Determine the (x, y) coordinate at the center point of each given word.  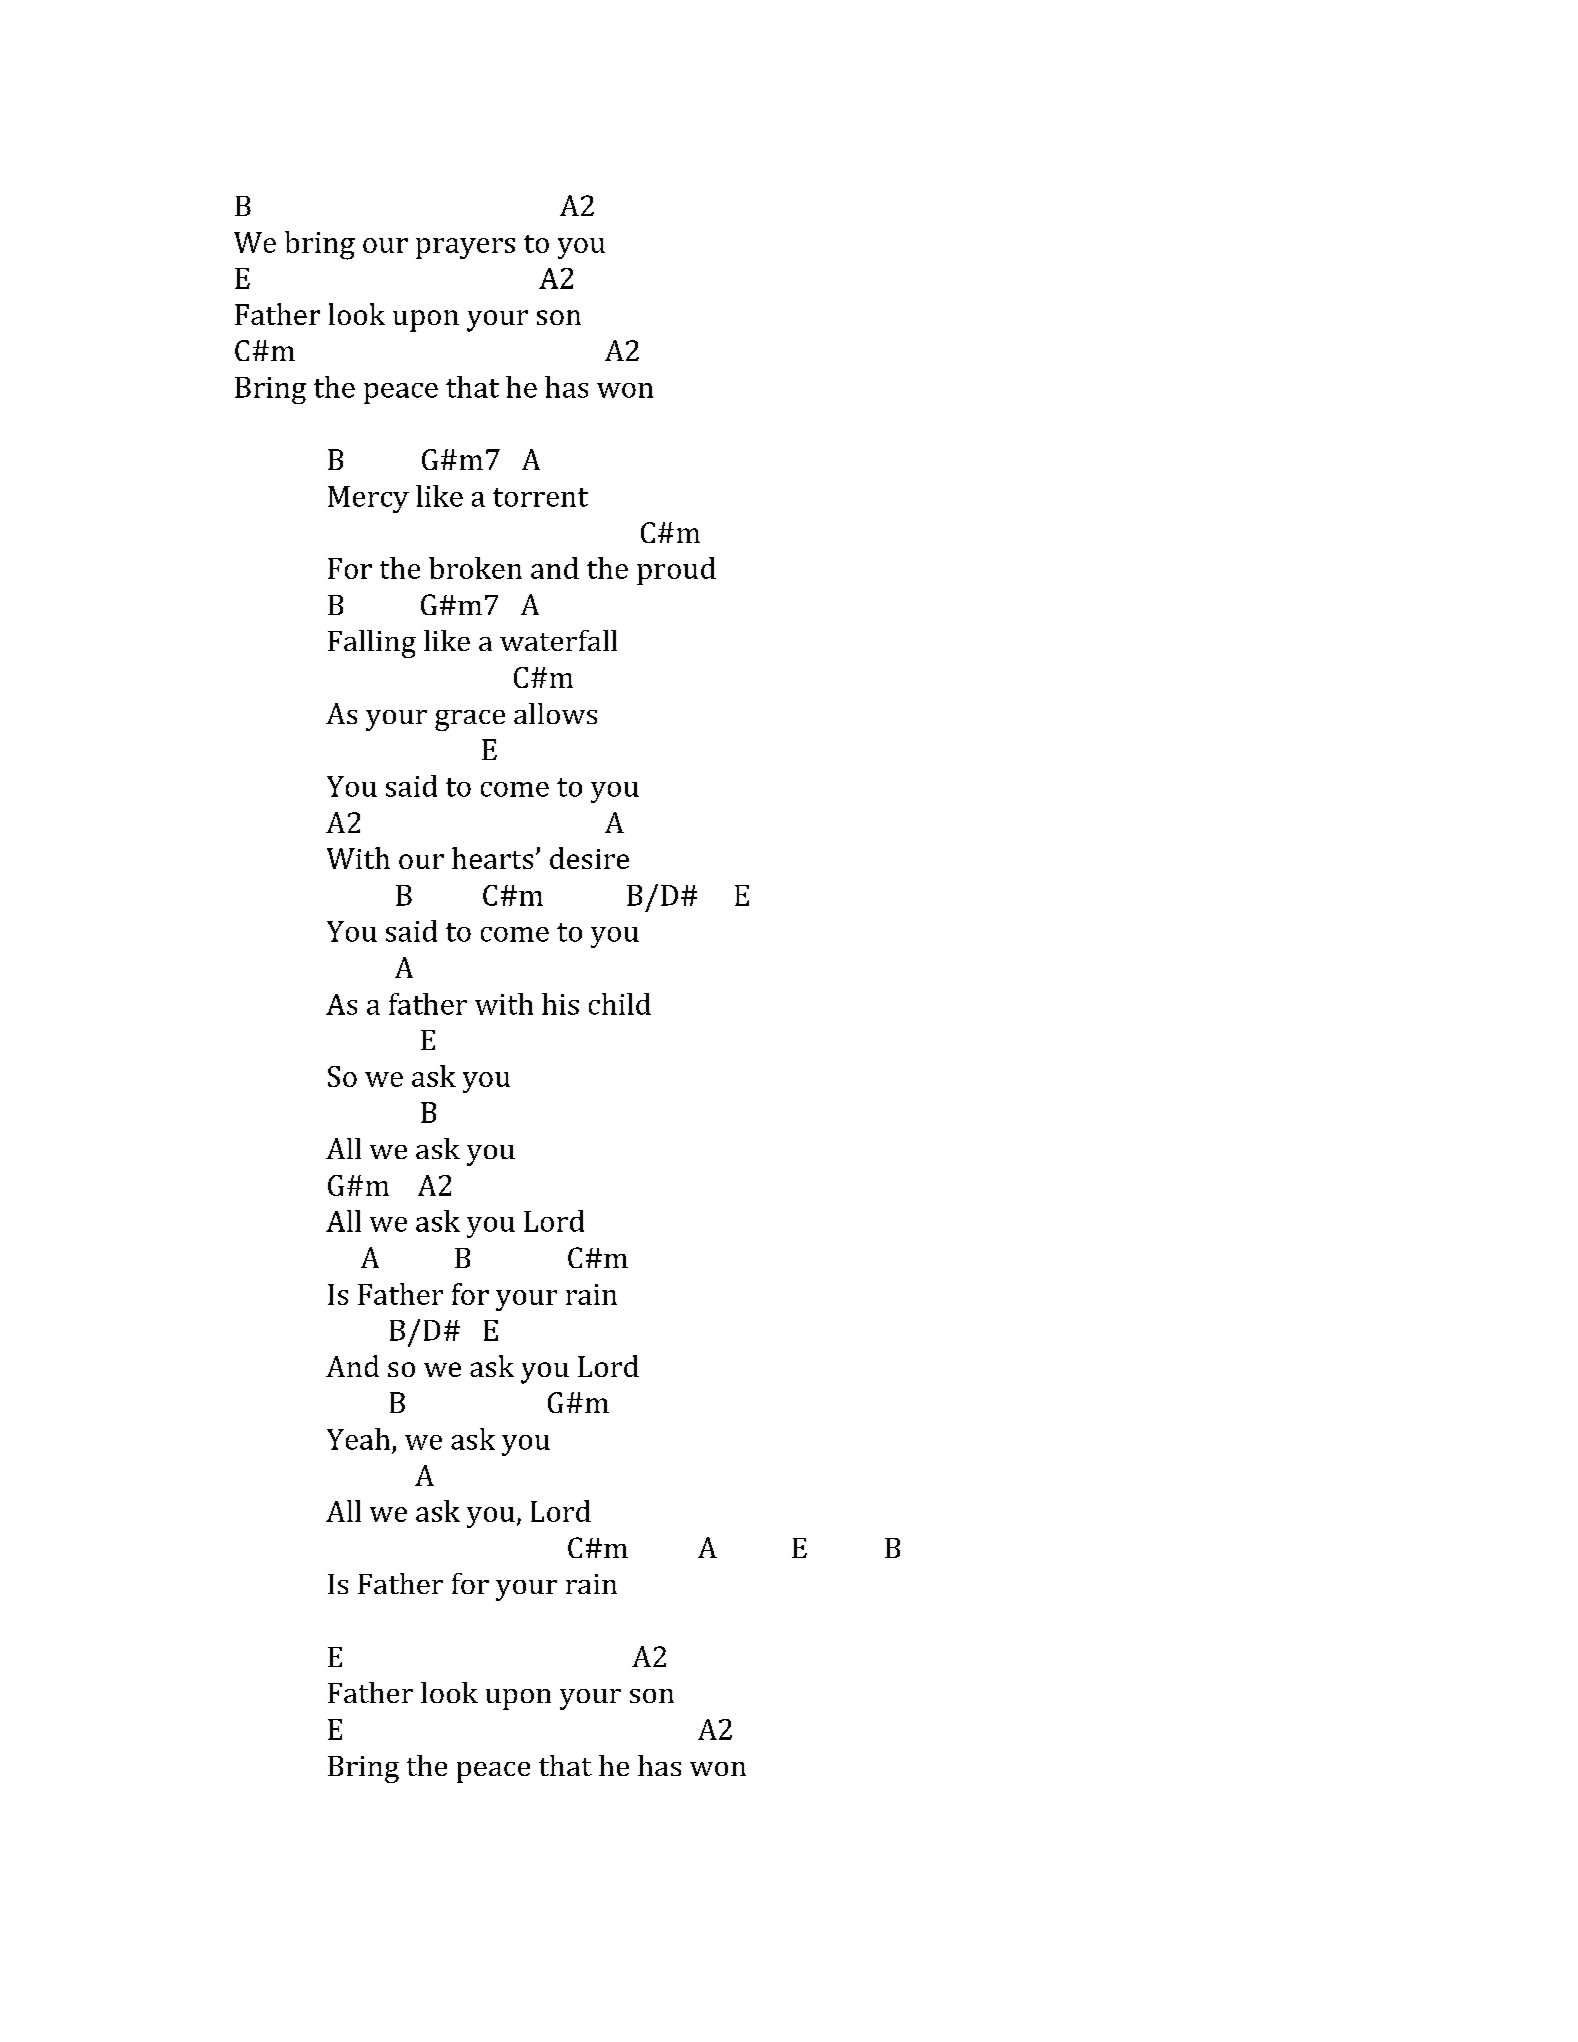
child (620, 1004)
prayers (465, 248)
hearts (492, 858)
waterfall (558, 640)
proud (676, 571)
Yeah (358, 1439)
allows (555, 713)
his (560, 1004)
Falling (372, 644)
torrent (540, 497)
